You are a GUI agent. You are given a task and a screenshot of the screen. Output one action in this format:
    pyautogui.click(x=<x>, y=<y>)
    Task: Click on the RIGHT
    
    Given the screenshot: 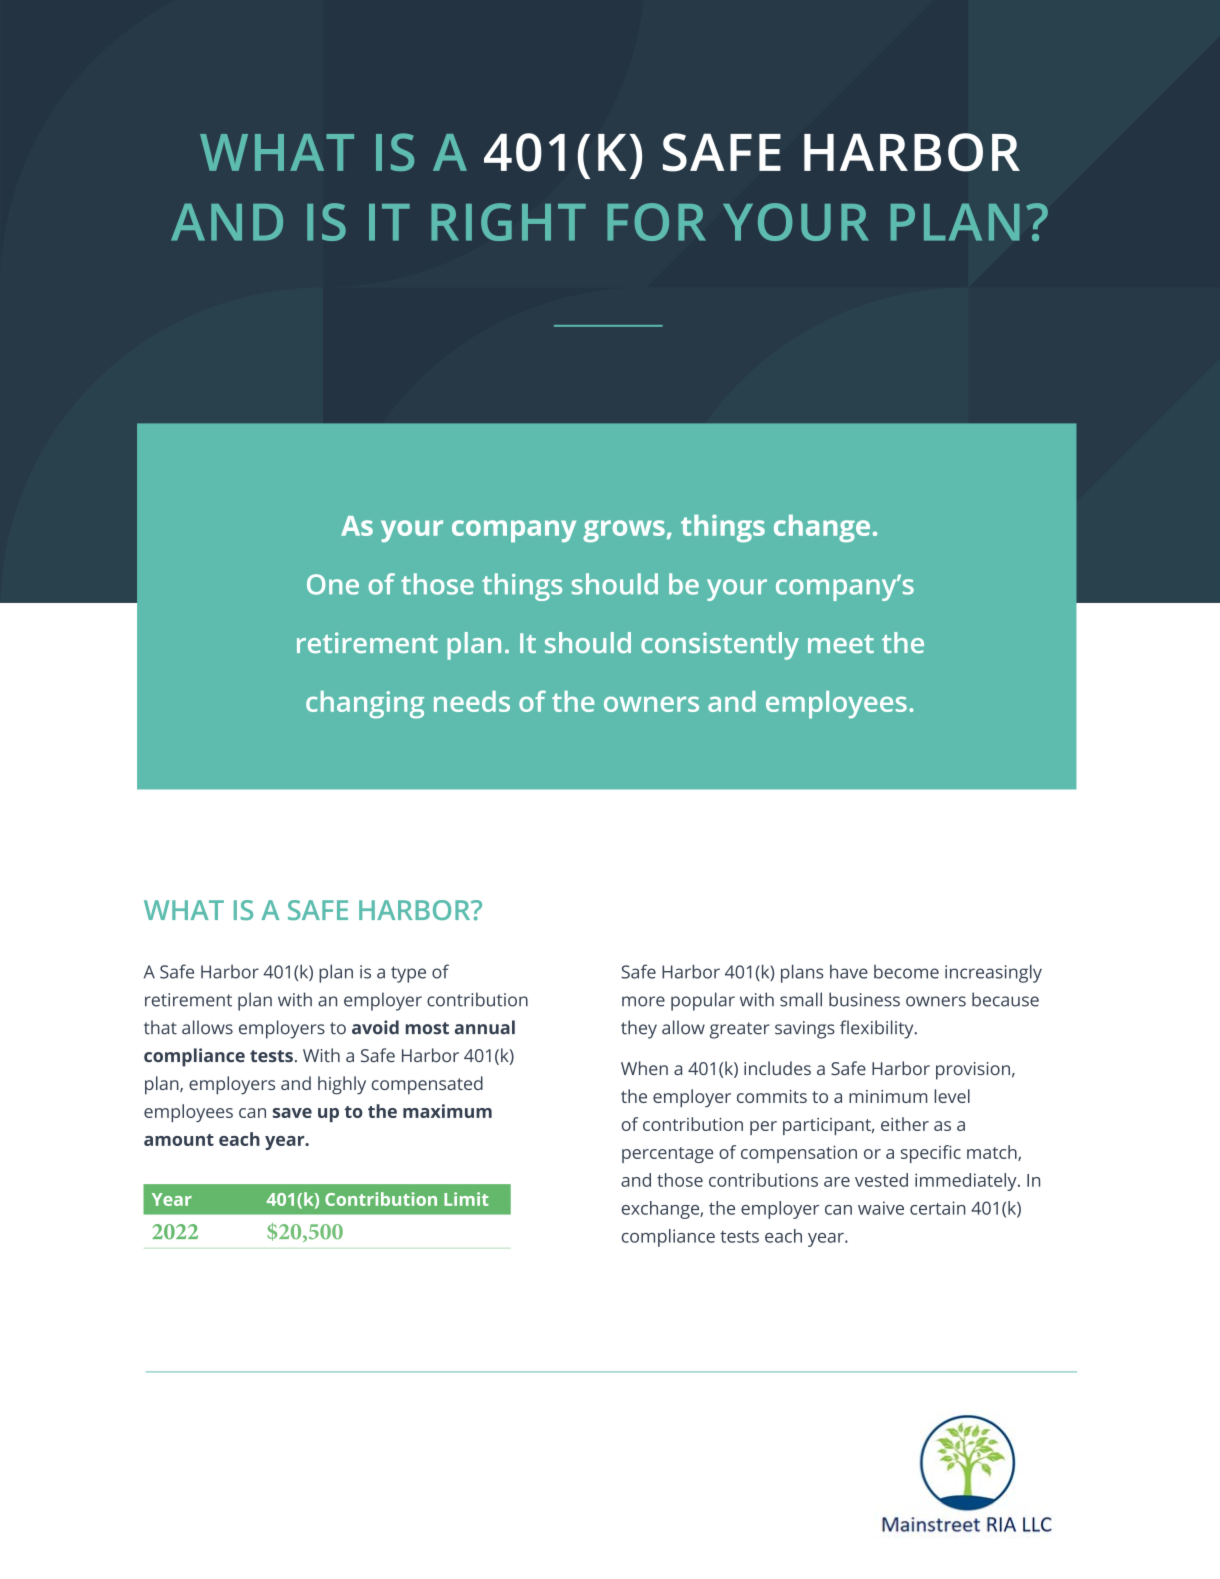 What is the action you would take?
    pyautogui.click(x=508, y=222)
